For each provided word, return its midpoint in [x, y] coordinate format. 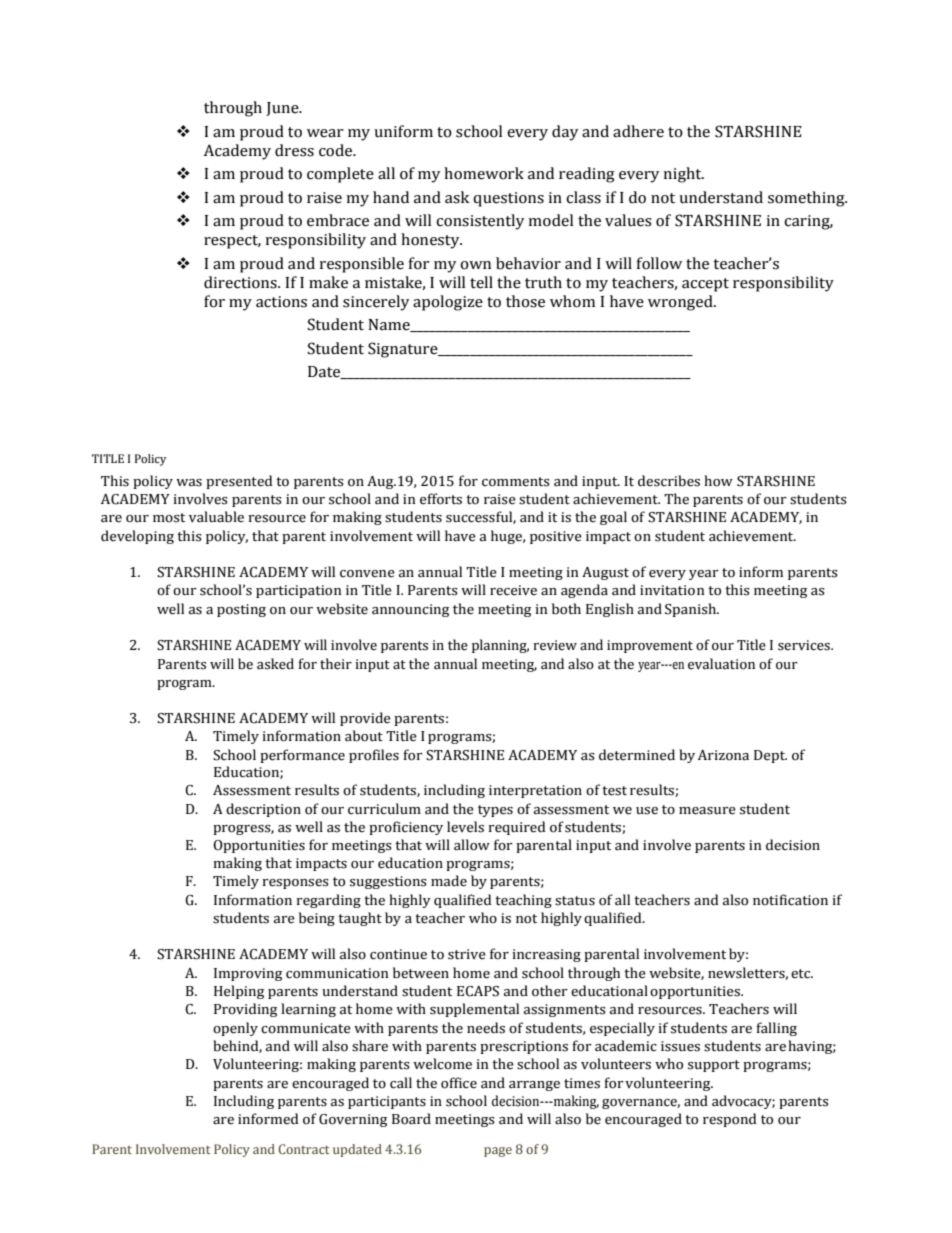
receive [513, 590]
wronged [681, 303]
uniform [403, 131]
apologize [448, 303]
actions [281, 302]
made [449, 881]
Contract [304, 1149]
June [283, 109]
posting [241, 610]
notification [790, 900]
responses [295, 884]
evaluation [721, 664]
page [498, 1152]
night [684, 175]
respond [729, 1120]
